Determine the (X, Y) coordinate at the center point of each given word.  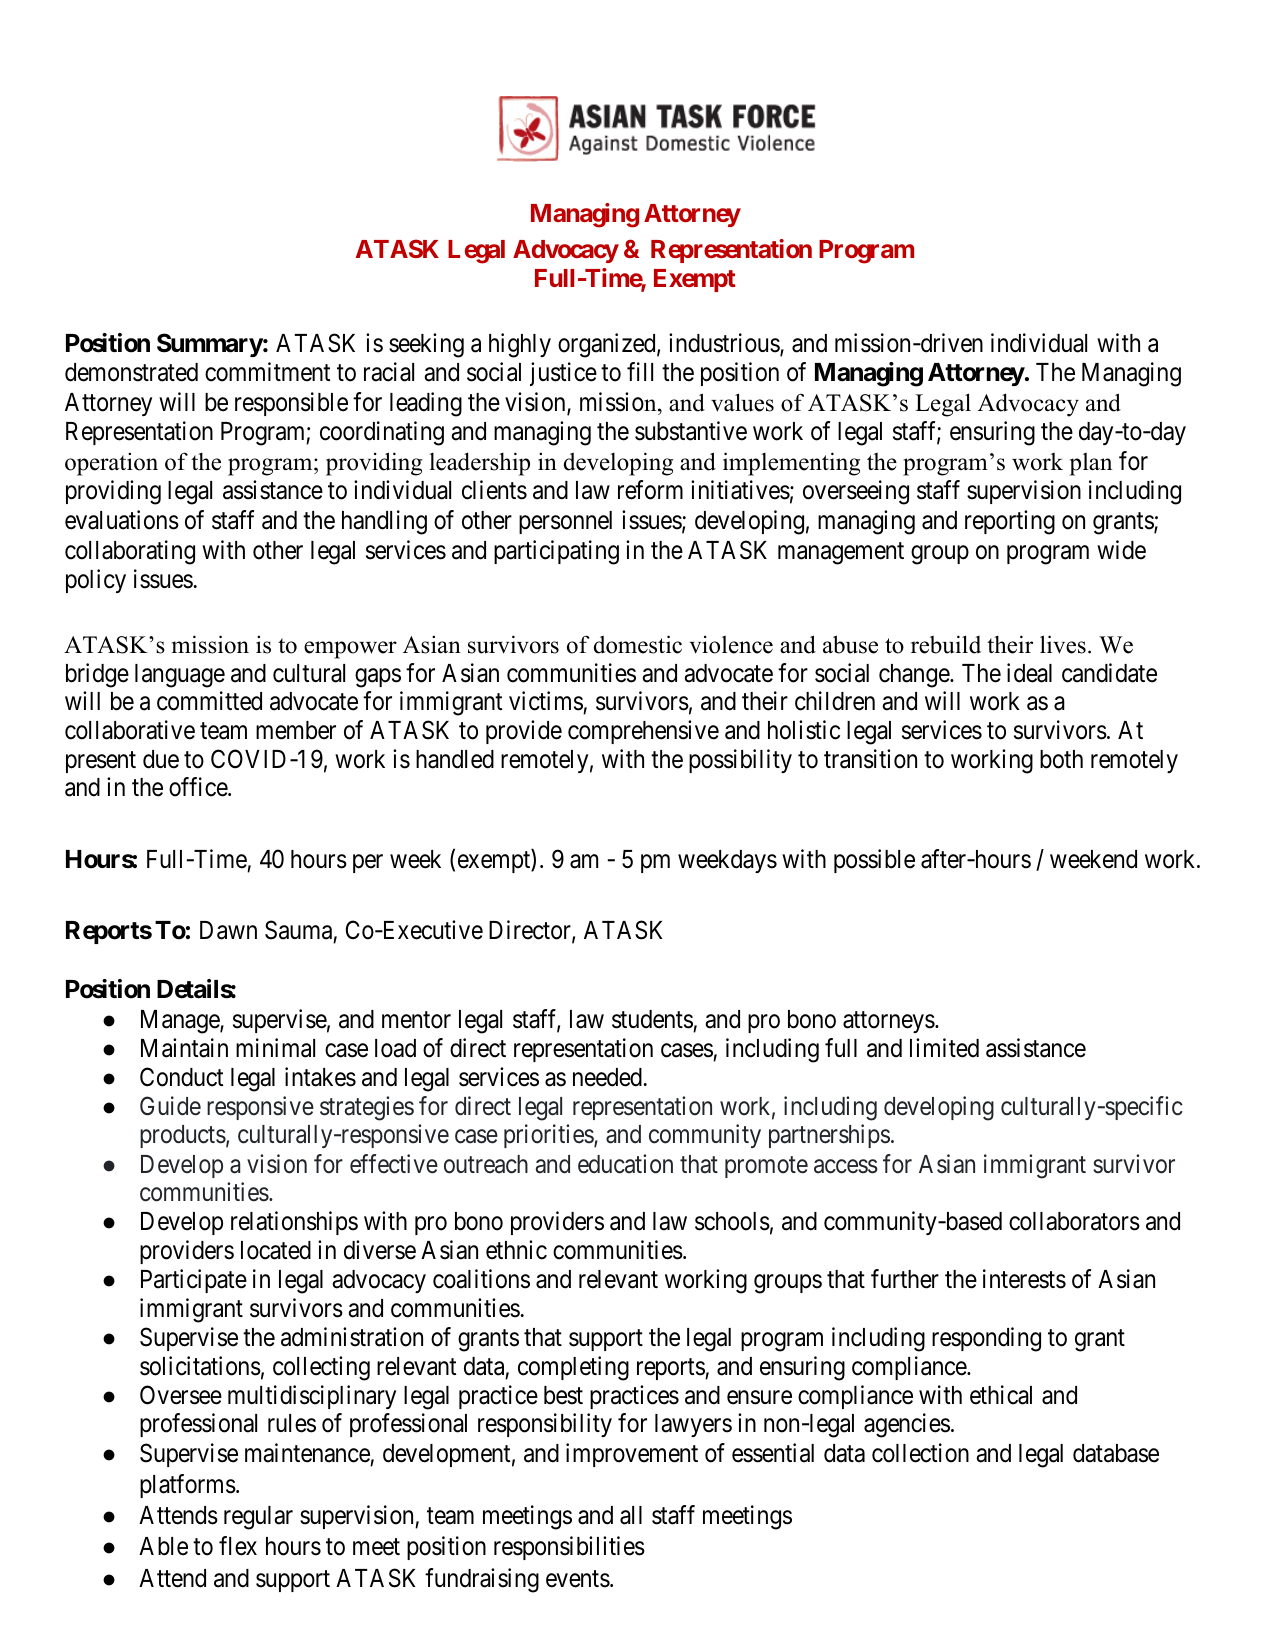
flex (238, 1546)
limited (944, 1048)
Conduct (181, 1077)
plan (1091, 464)
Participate (194, 1281)
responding (986, 1339)
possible (874, 861)
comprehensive (643, 732)
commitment (267, 372)
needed (607, 1077)
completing (573, 1368)
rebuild (946, 644)
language (180, 676)
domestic (638, 644)
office (199, 787)
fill (640, 371)
